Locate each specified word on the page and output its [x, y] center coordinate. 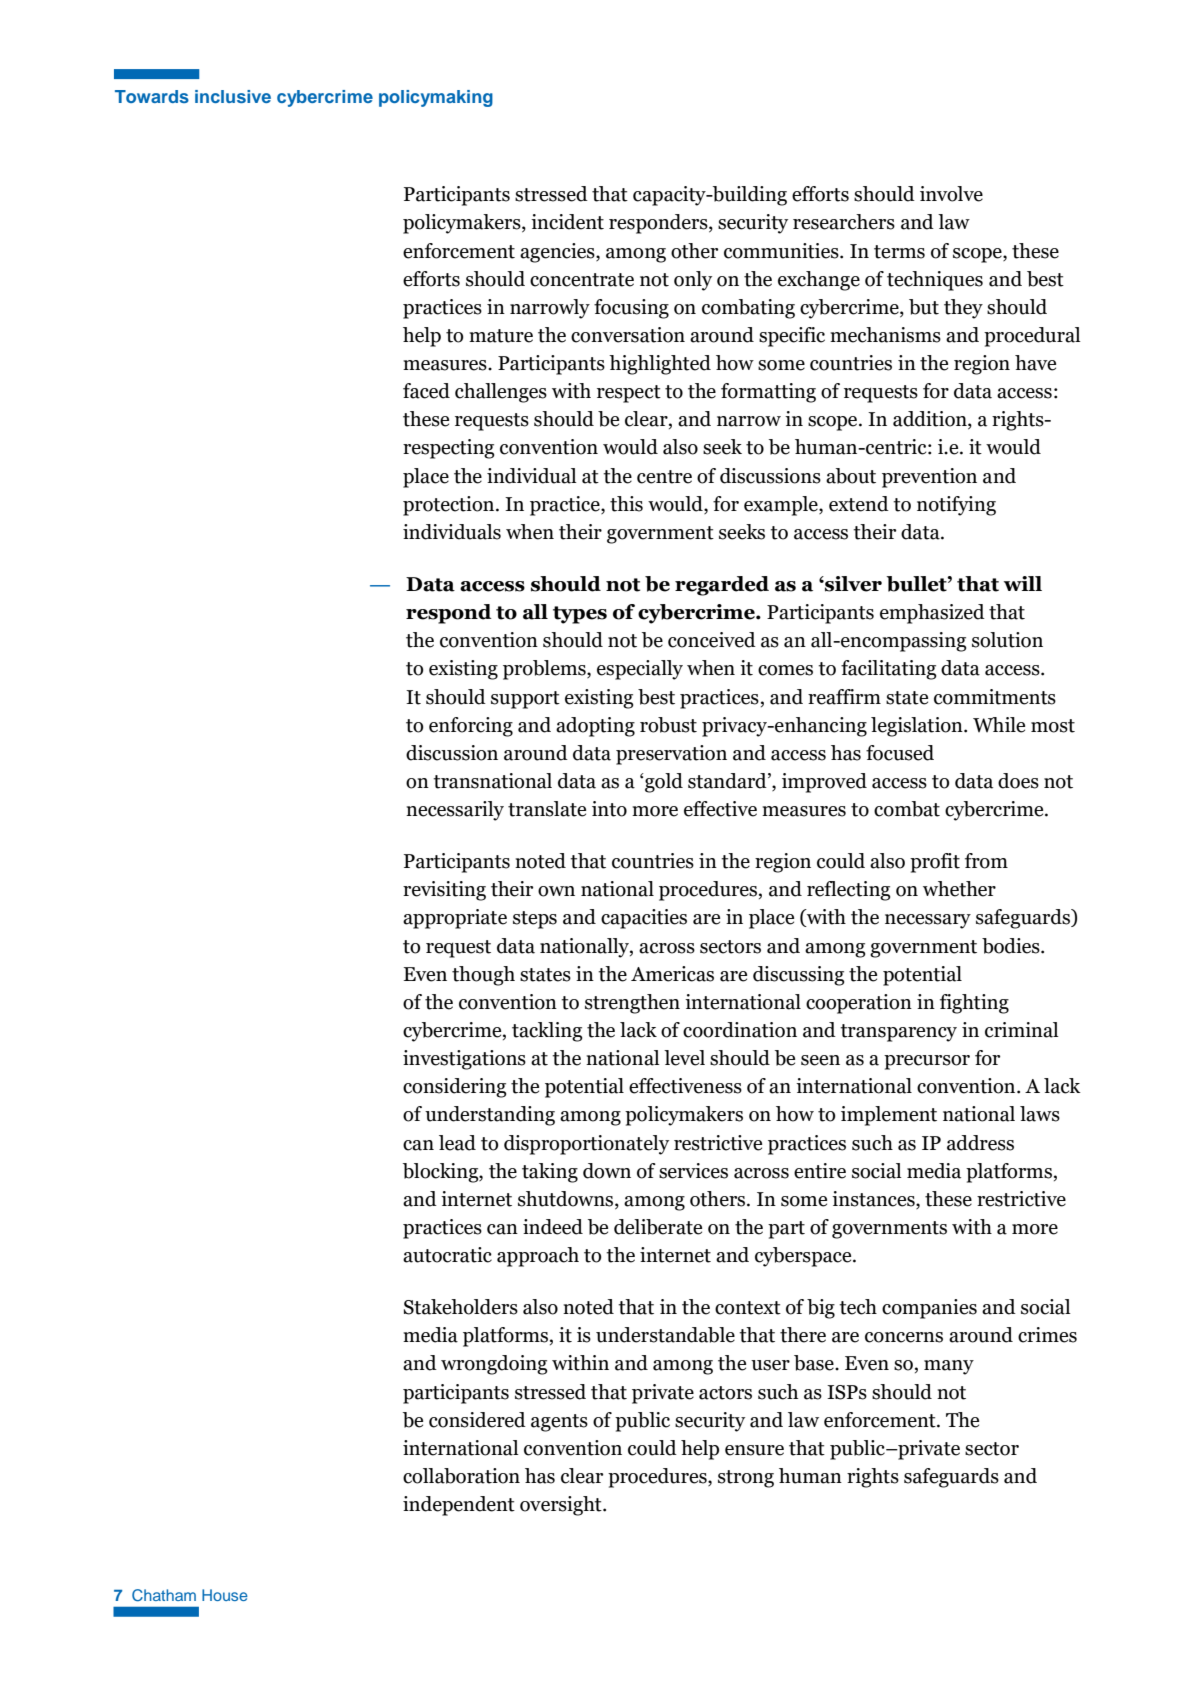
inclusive [233, 96]
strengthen [632, 1004]
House [225, 1595]
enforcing [471, 727]
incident [567, 222]
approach [538, 1257]
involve [951, 194]
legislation [918, 727]
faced [426, 391]
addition [931, 420]
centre [664, 477]
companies [929, 1309]
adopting [595, 727]
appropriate [455, 919]
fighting [974, 1004]
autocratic [447, 1255]
